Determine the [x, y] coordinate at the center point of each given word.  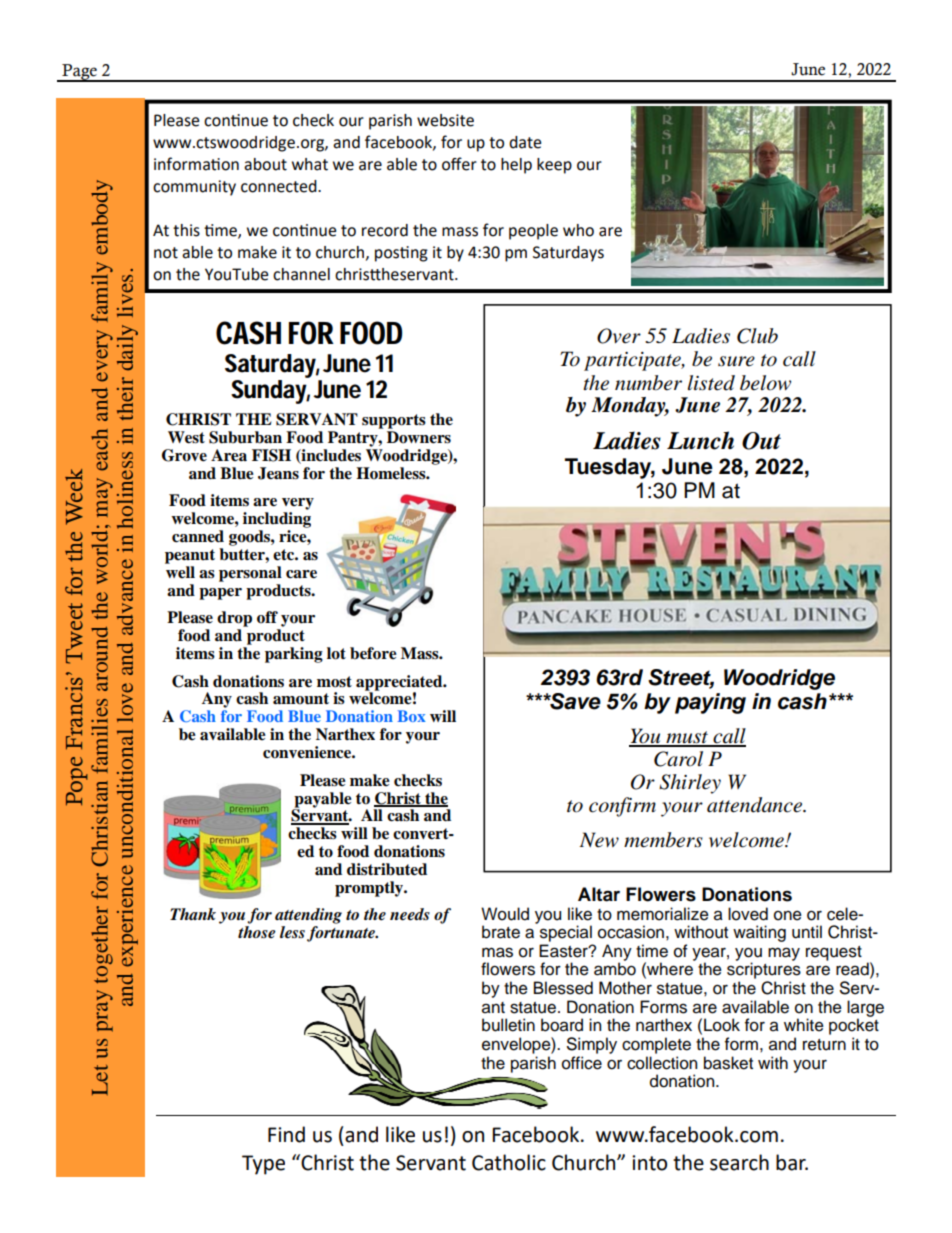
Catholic [509, 1162]
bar [792, 1162]
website [445, 120]
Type [263, 1165]
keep [554, 166]
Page [79, 73]
